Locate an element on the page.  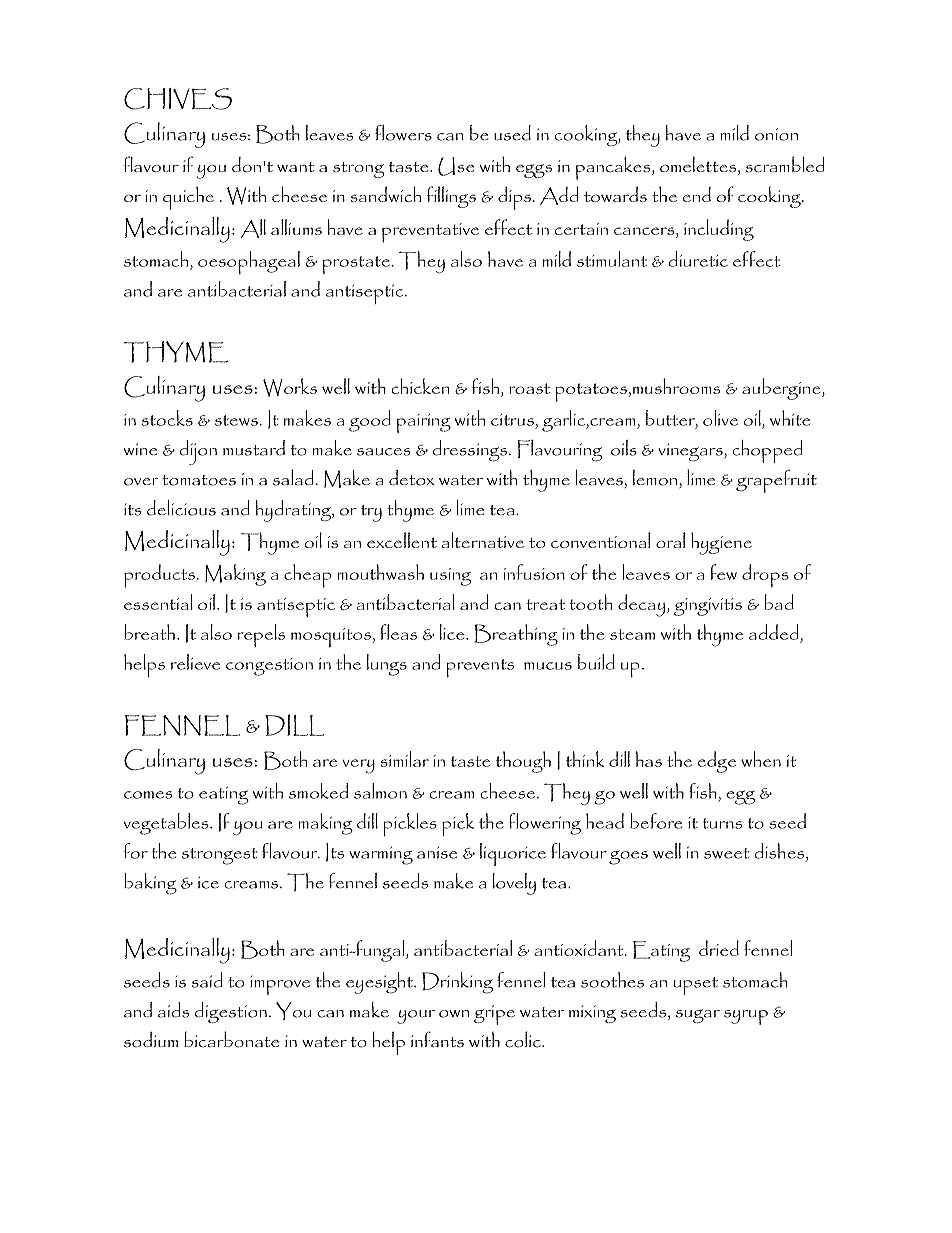
few is located at coordinates (723, 572).
